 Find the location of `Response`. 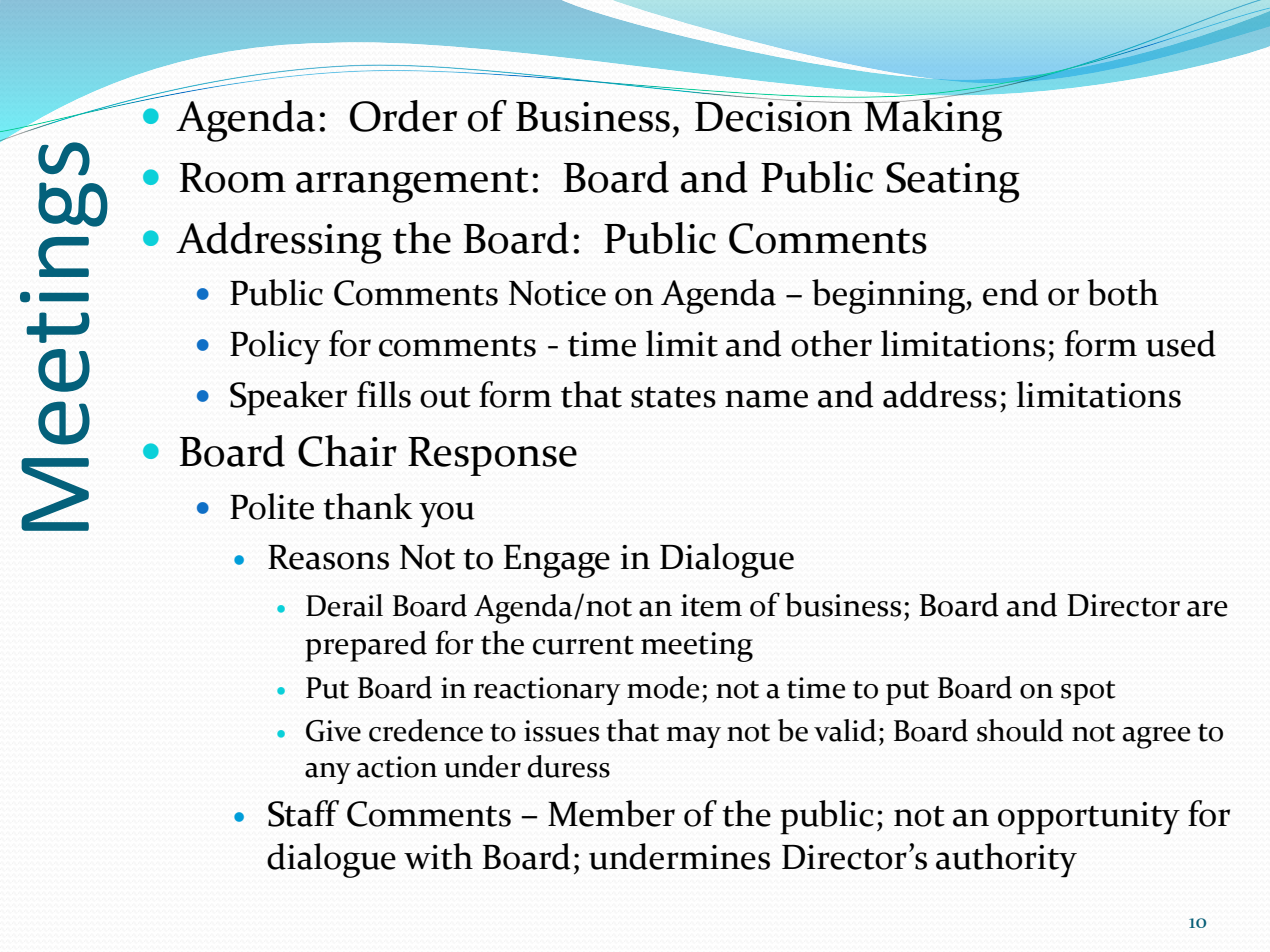

Response is located at coordinates (492, 456).
